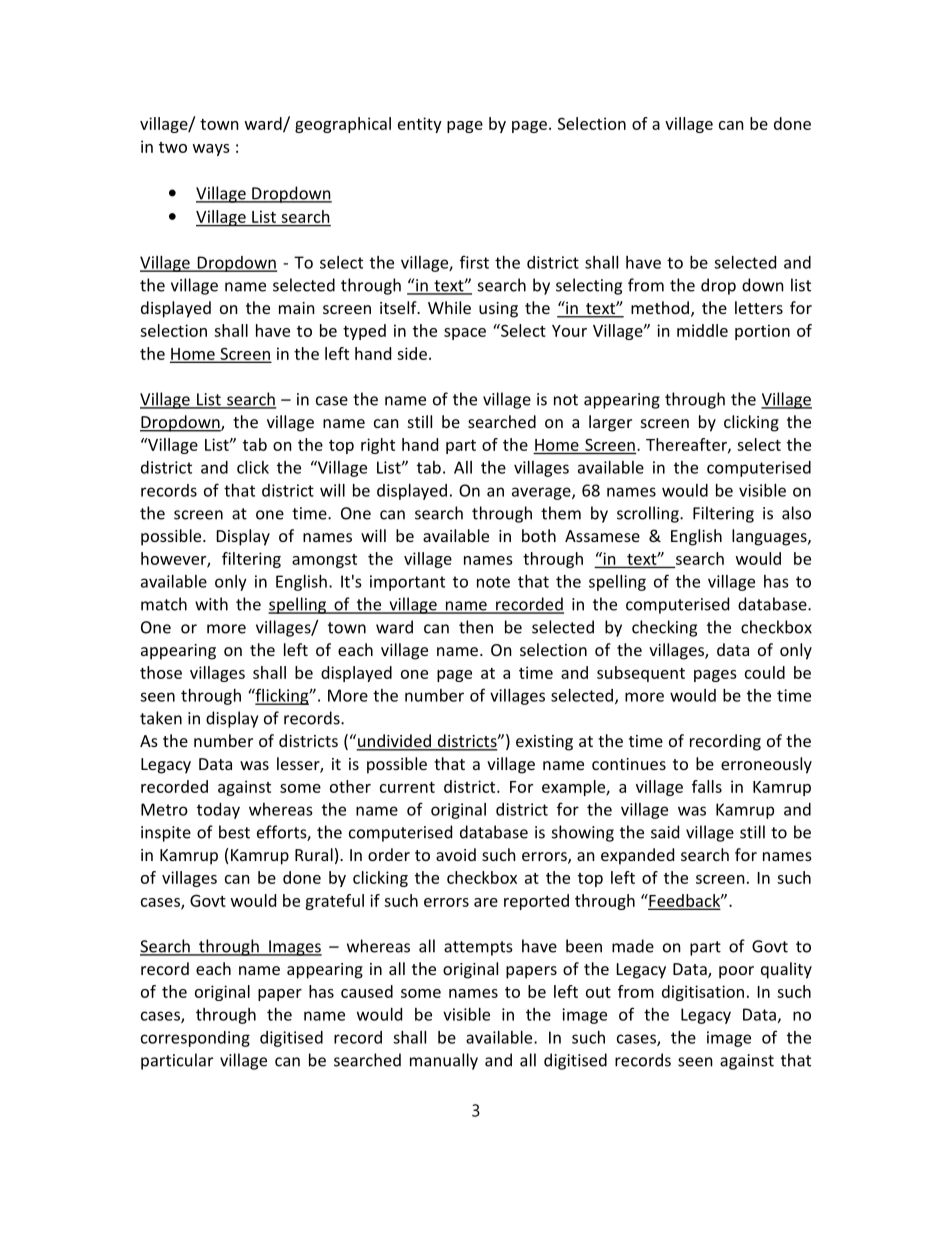 The height and width of the screenshot is (1233, 952). Describe the element at coordinates (161, 672) in the screenshot. I see `those` at that location.
